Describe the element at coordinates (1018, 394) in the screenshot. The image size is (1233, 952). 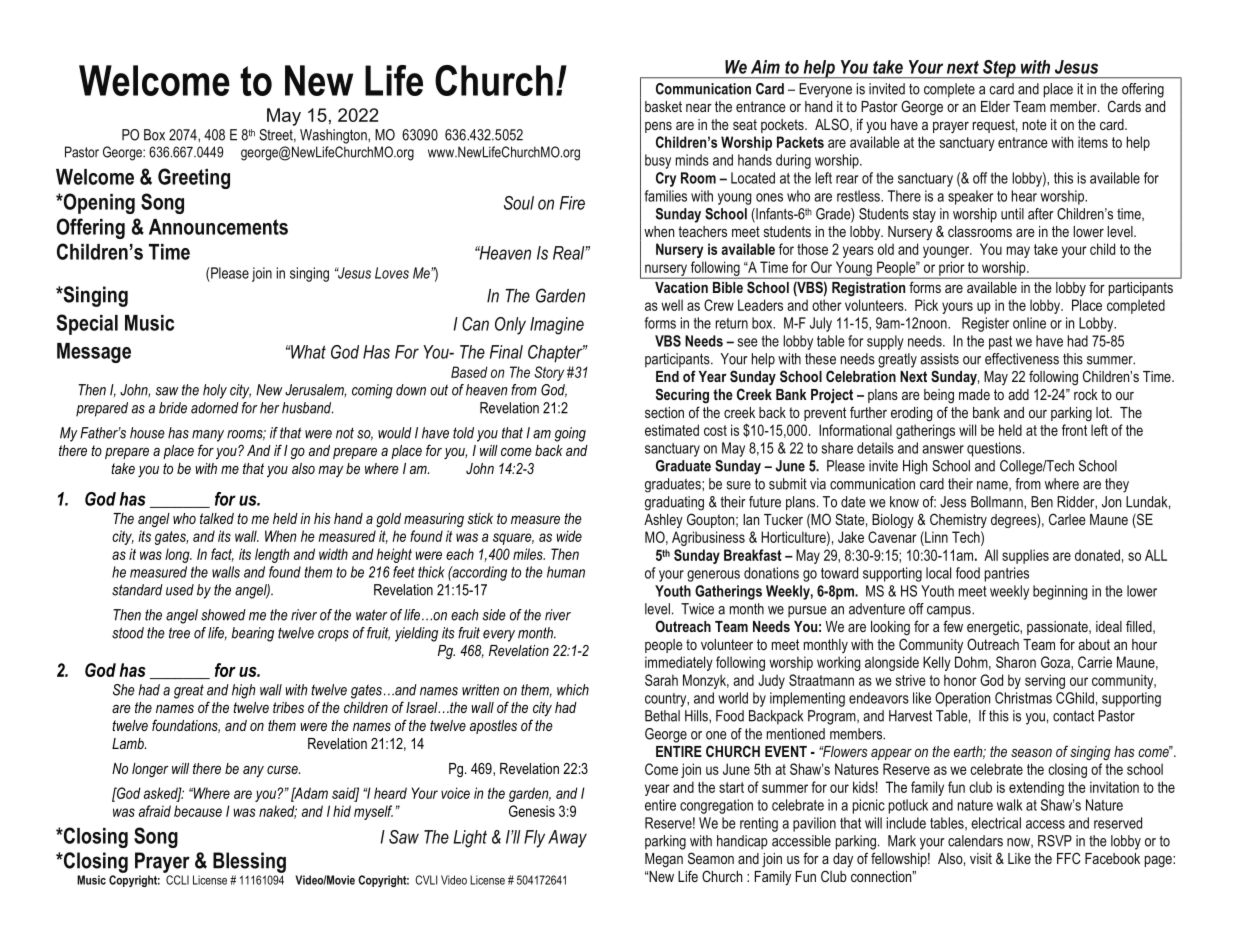
I see `add` at that location.
